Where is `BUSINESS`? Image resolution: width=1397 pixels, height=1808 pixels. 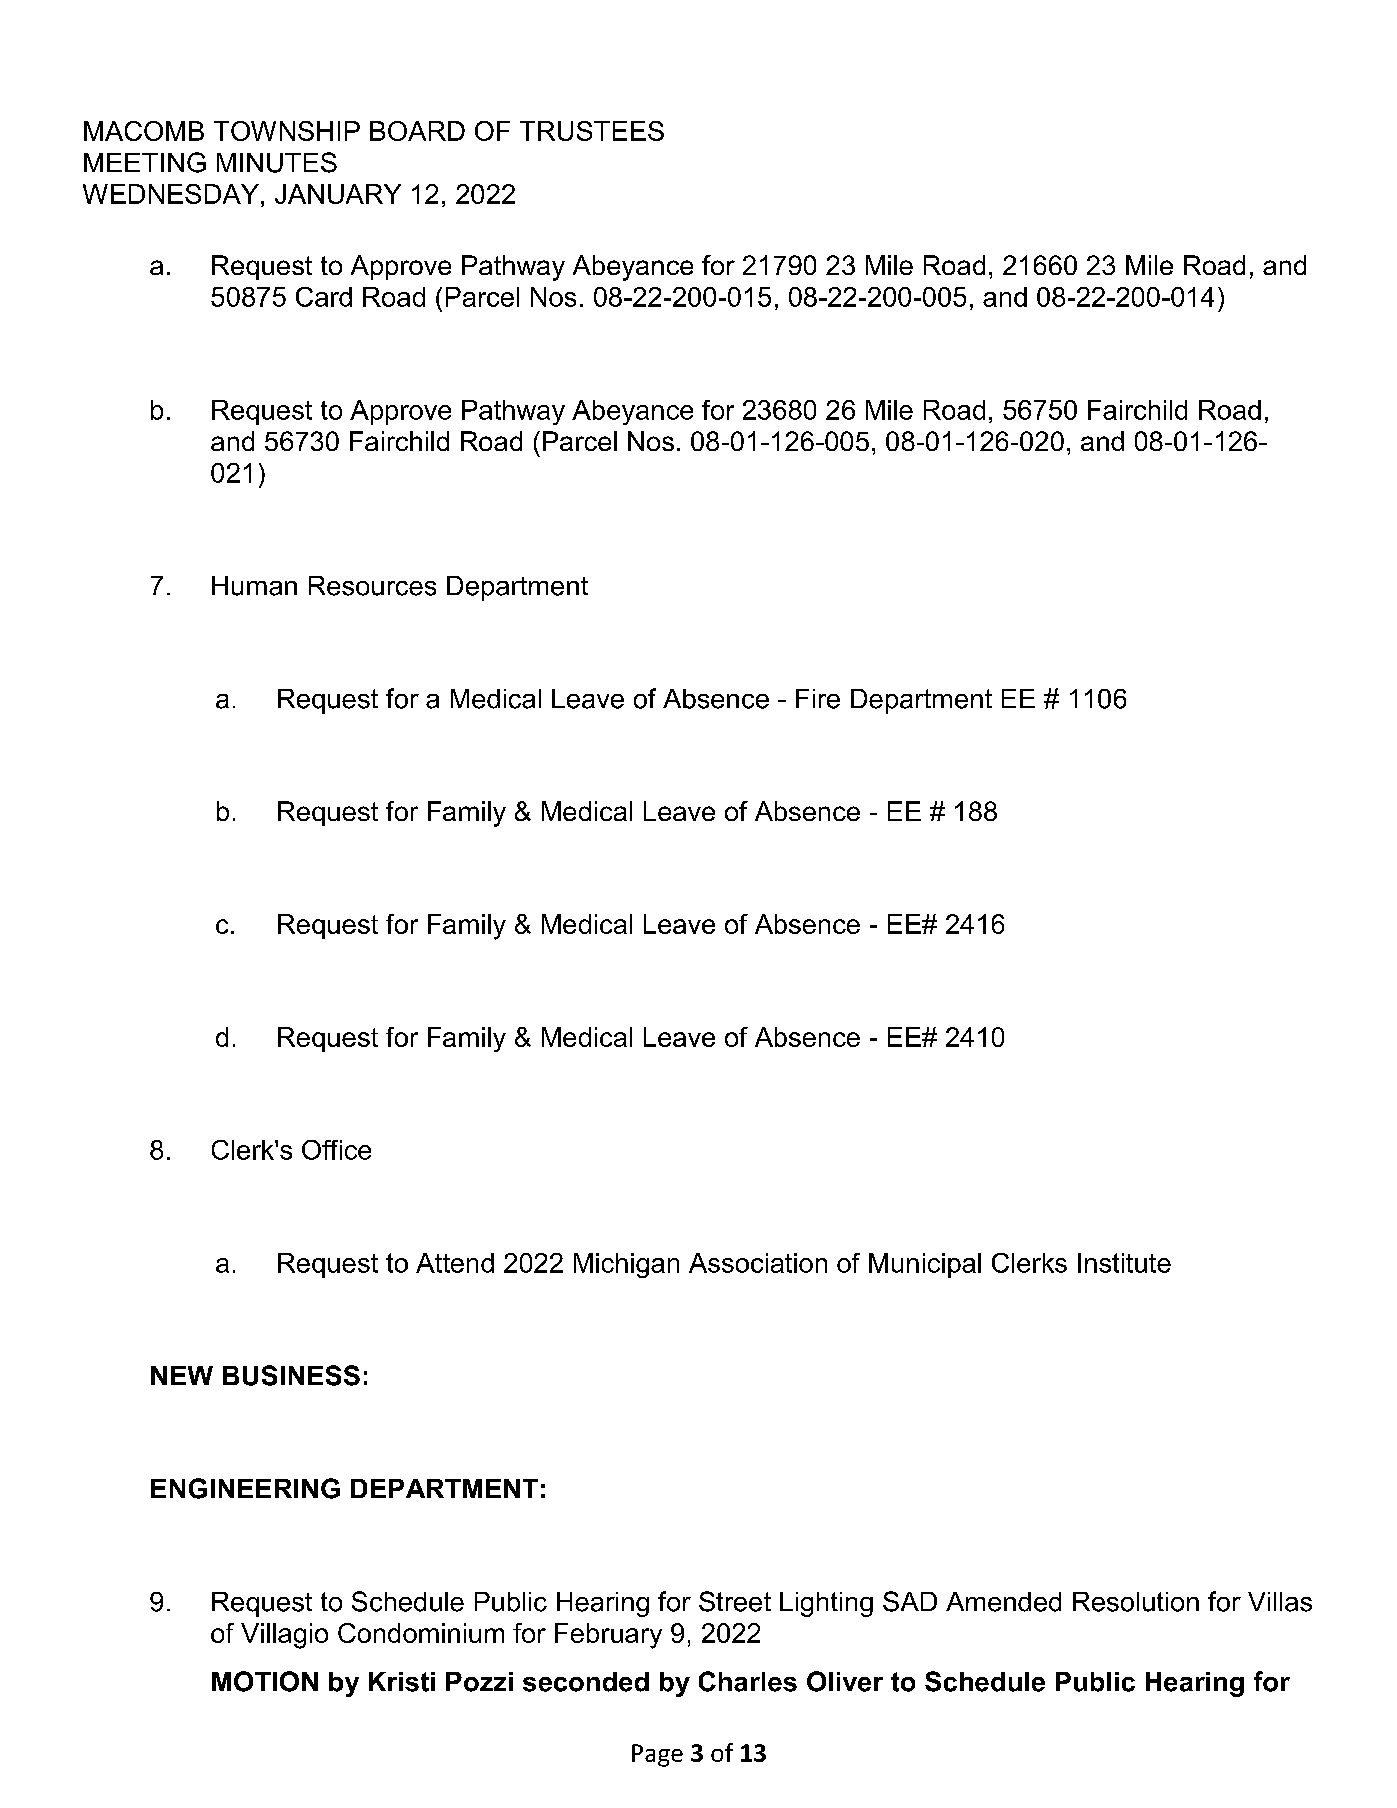 BUSINESS is located at coordinates (291, 1375).
